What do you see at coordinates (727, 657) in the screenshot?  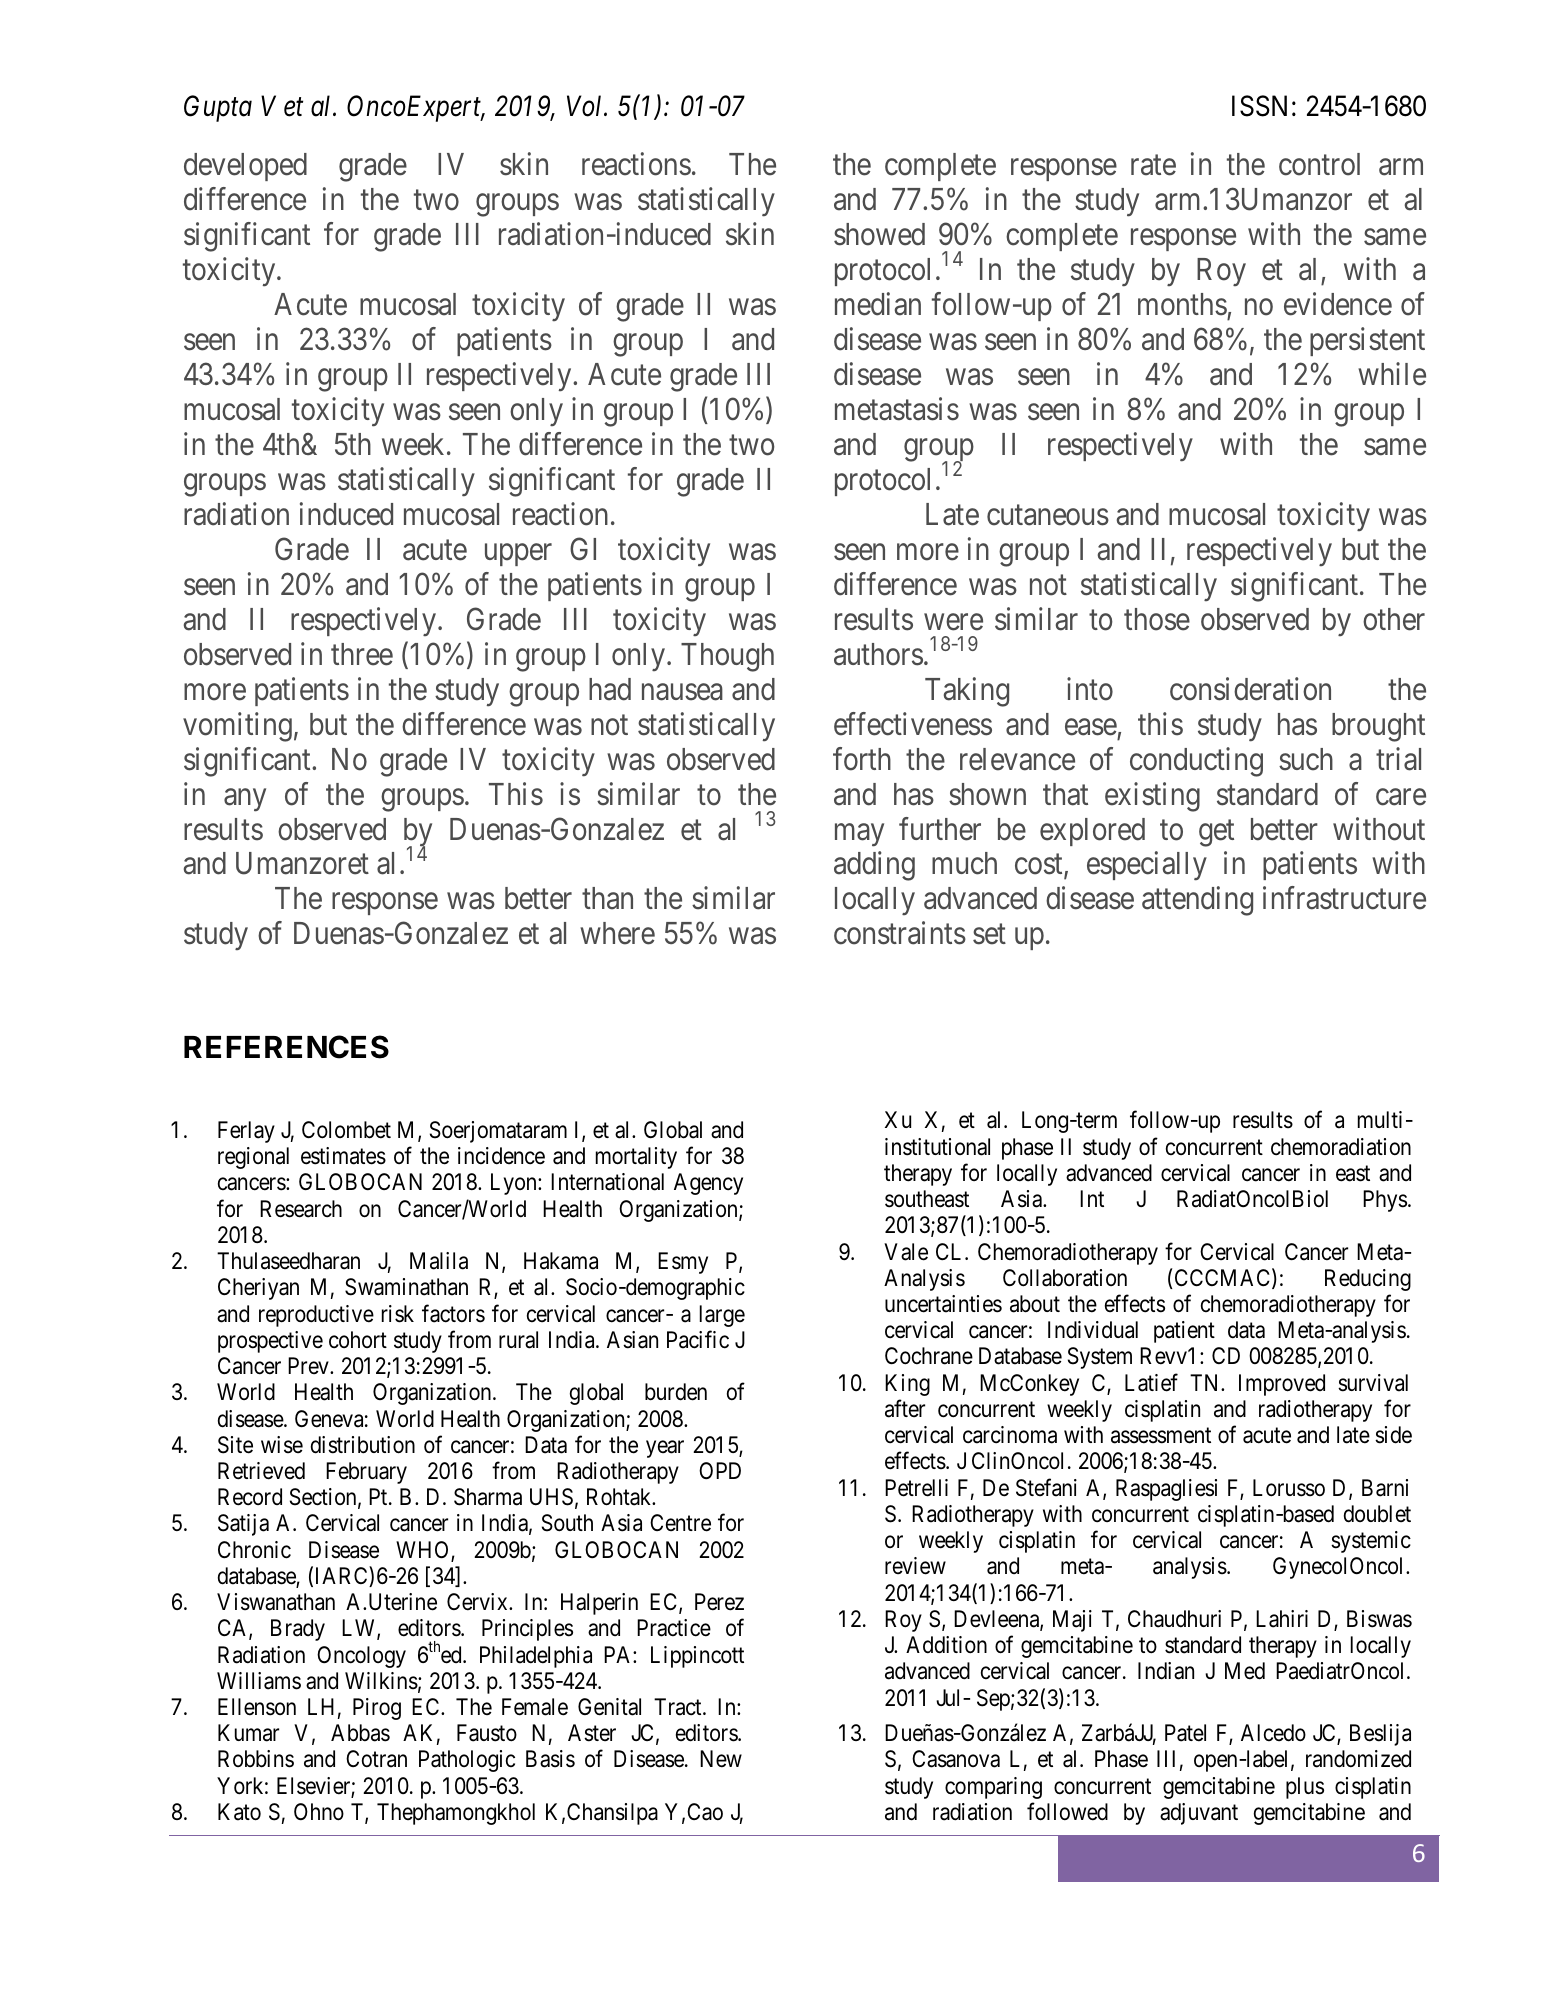 I see `Though` at bounding box center [727, 657].
